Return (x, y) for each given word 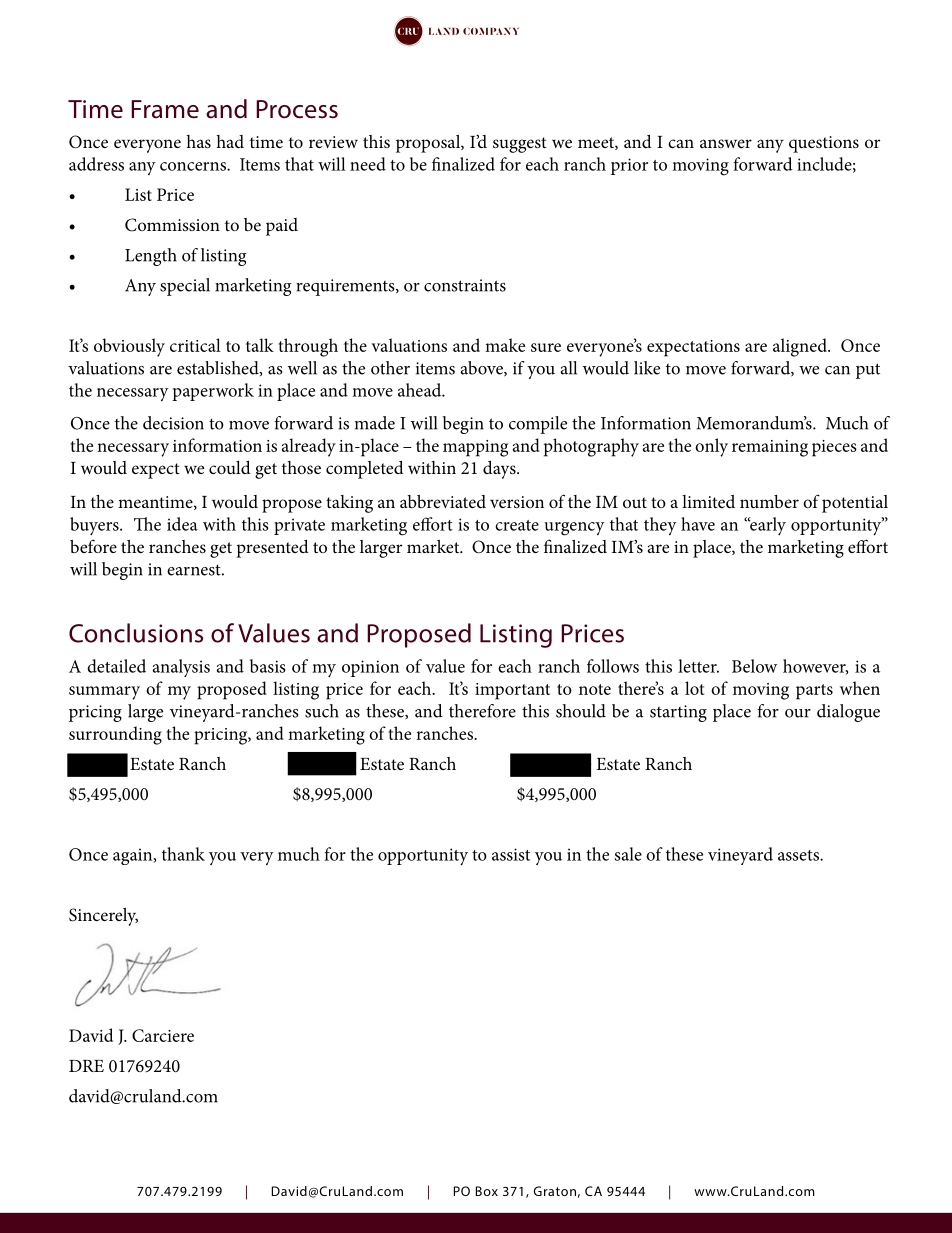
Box (487, 1191)
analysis (181, 668)
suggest (520, 145)
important (512, 691)
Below (754, 666)
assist (511, 854)
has (198, 141)
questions (824, 144)
